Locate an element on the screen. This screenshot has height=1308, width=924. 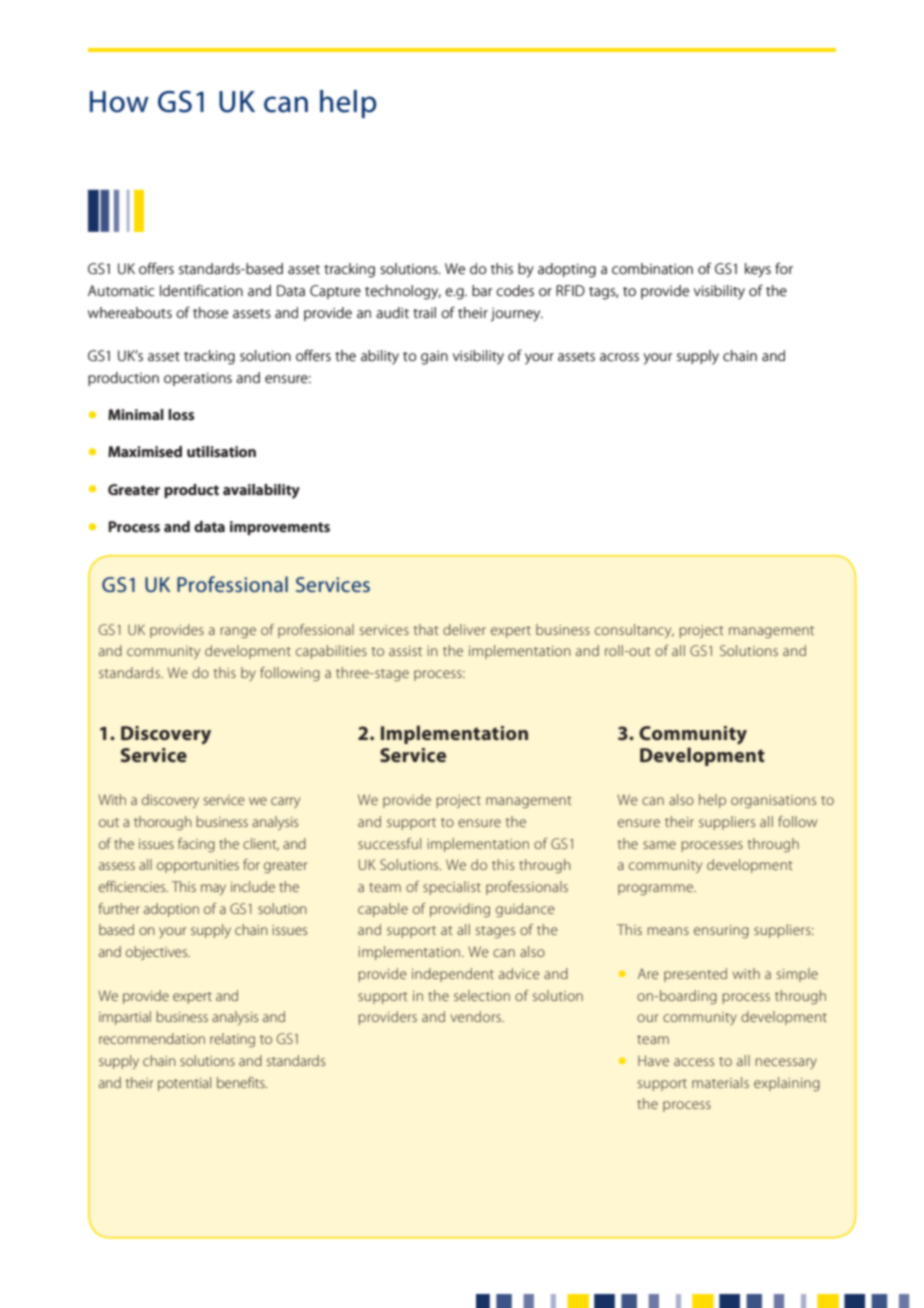
consultancy is located at coordinates (634, 631).
